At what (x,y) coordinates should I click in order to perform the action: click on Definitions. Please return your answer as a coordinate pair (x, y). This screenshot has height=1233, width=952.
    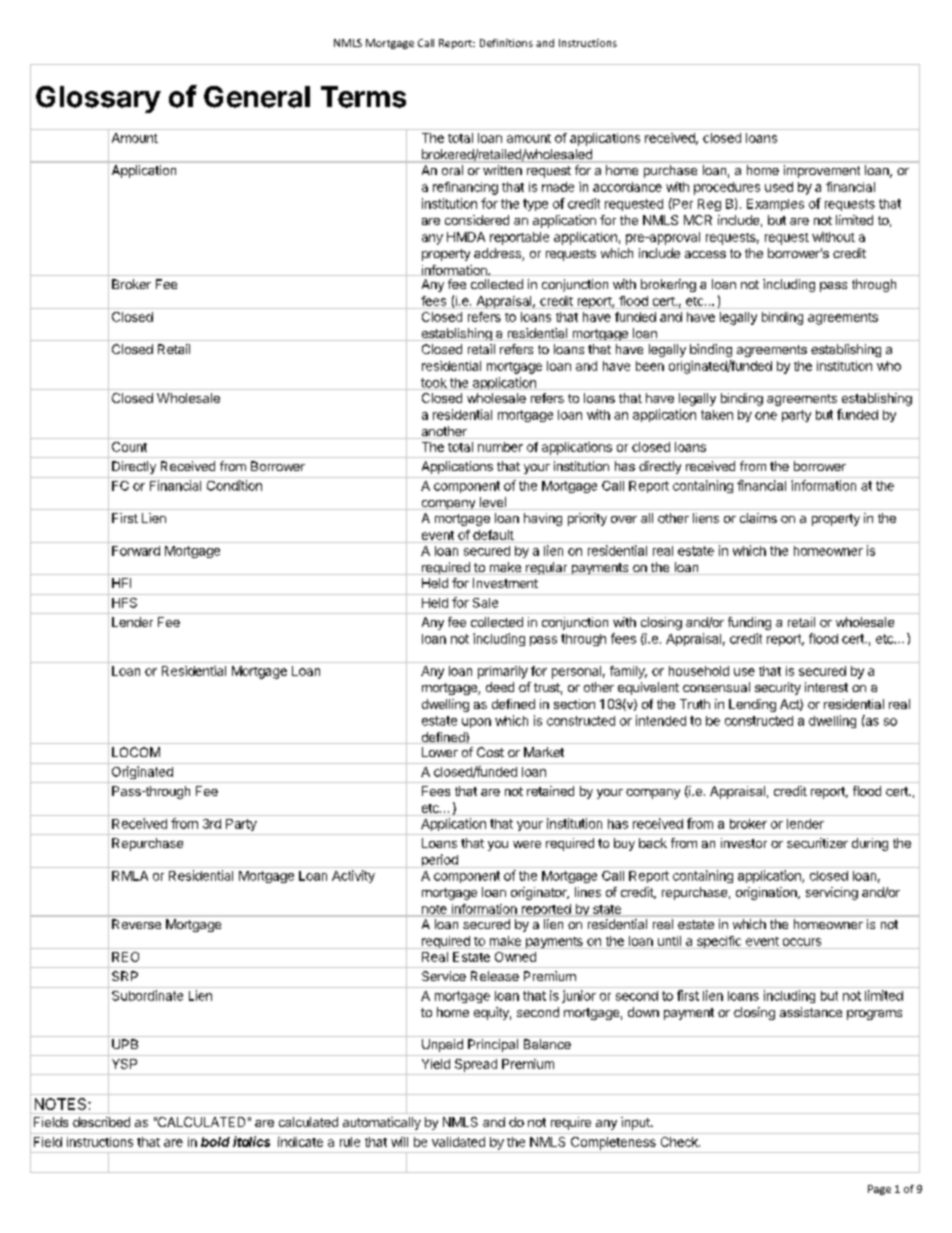
    Looking at the image, I should click on (506, 43).
